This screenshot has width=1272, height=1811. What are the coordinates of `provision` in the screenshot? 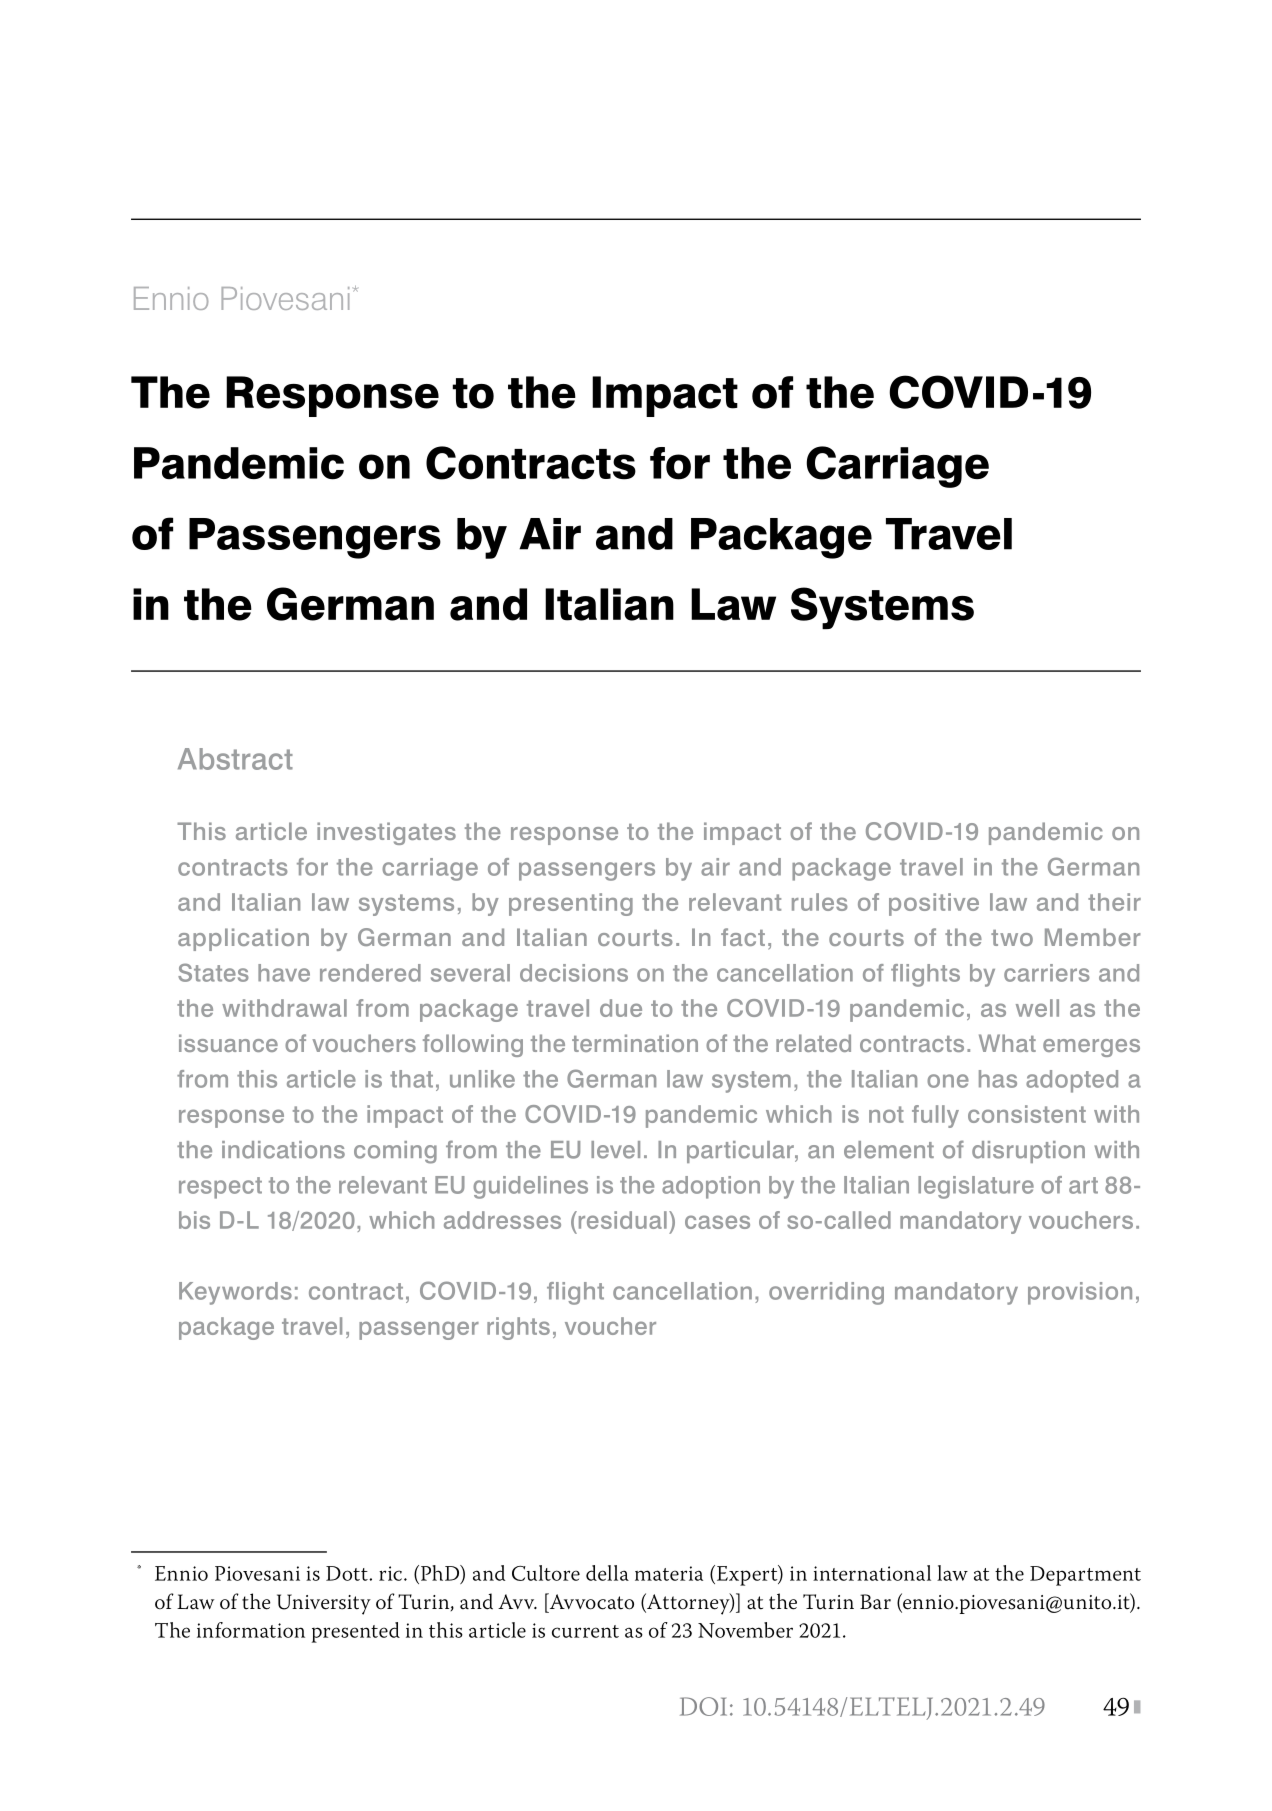 It's located at (1080, 1293).
